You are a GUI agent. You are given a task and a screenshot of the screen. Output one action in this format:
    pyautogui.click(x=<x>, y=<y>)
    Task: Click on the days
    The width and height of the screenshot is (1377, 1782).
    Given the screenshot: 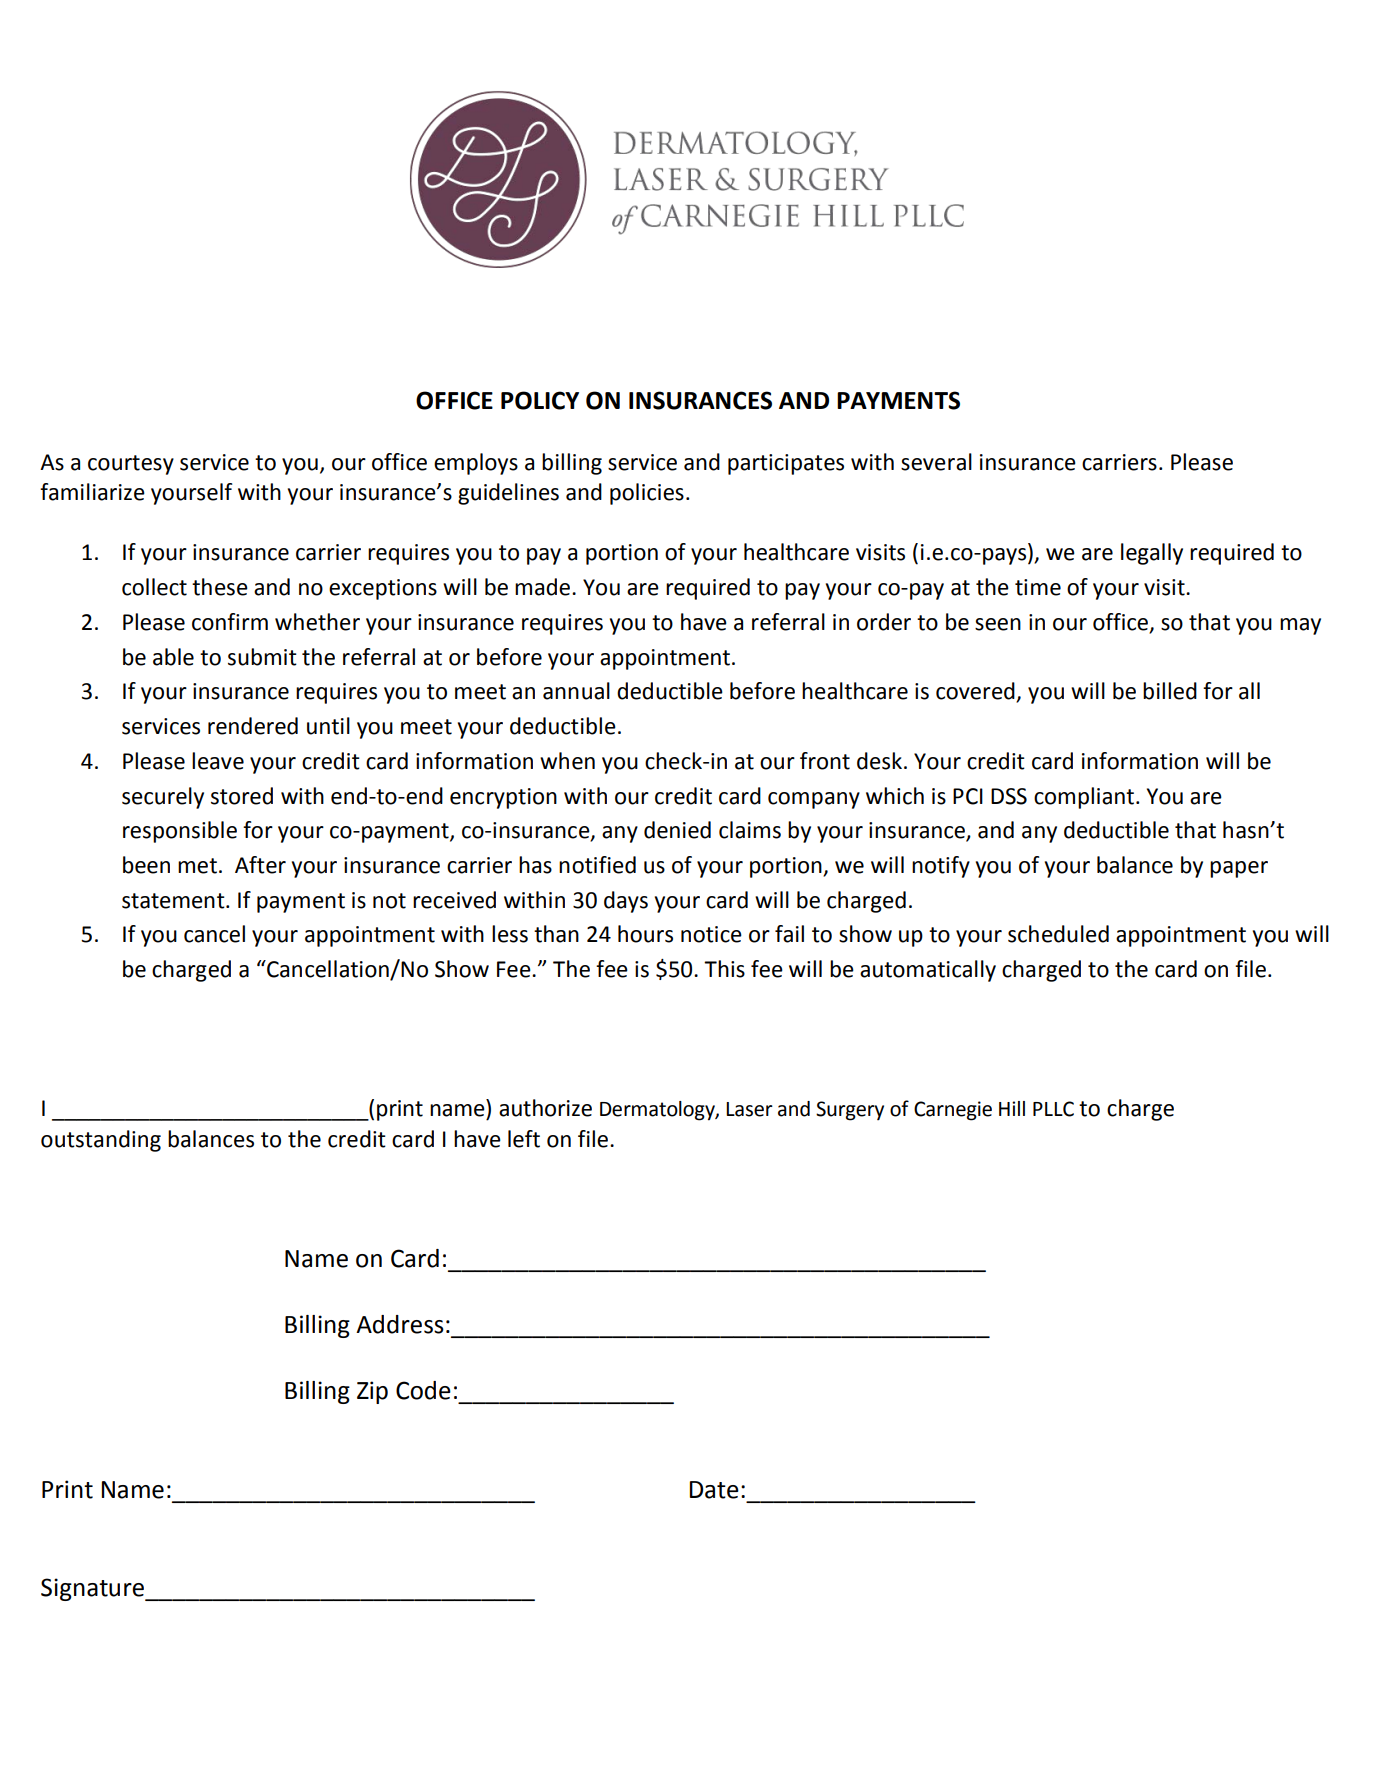 What is the action you would take?
    pyautogui.click(x=626, y=902)
